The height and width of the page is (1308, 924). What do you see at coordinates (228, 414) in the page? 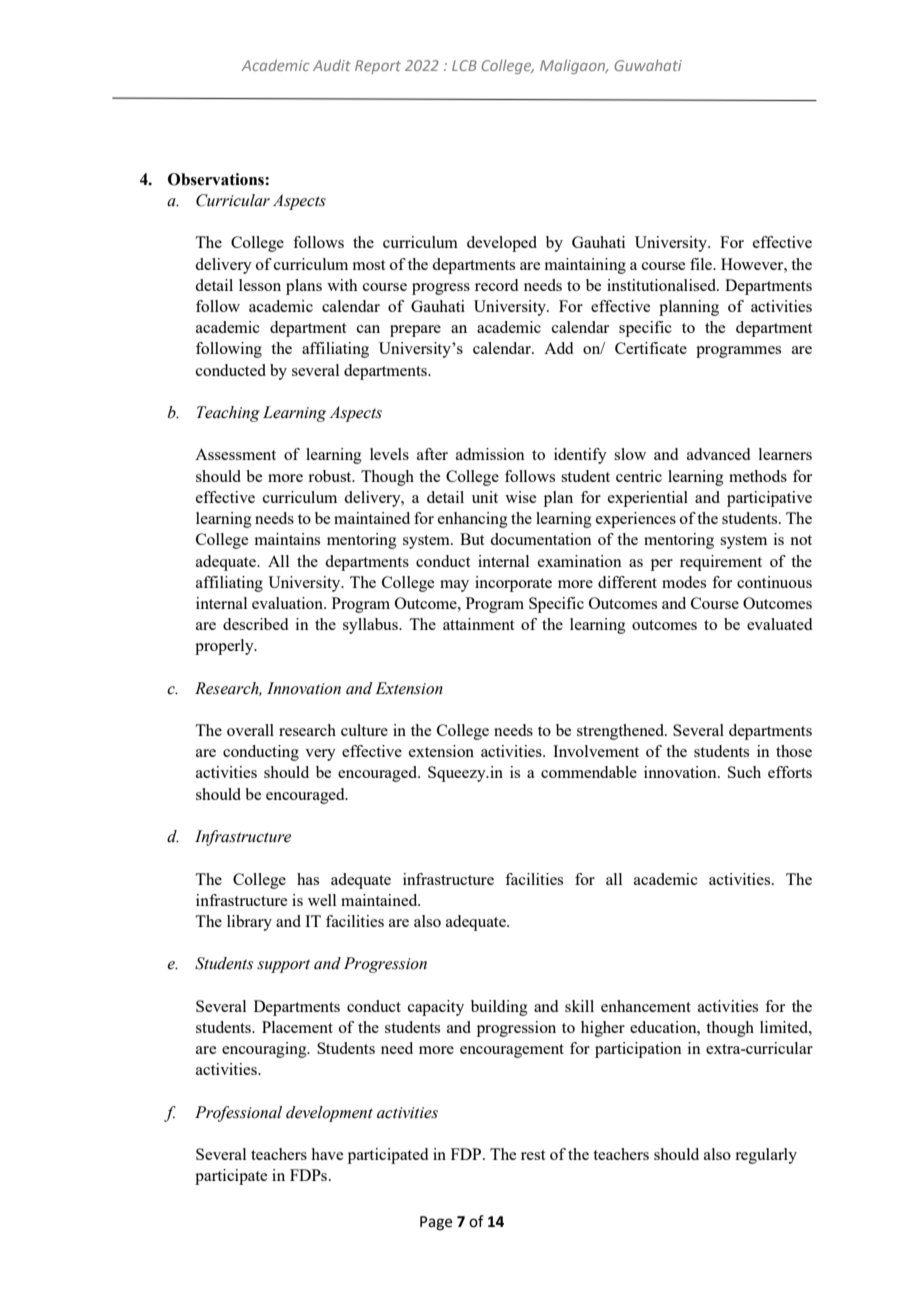
I see `Teaching` at bounding box center [228, 414].
